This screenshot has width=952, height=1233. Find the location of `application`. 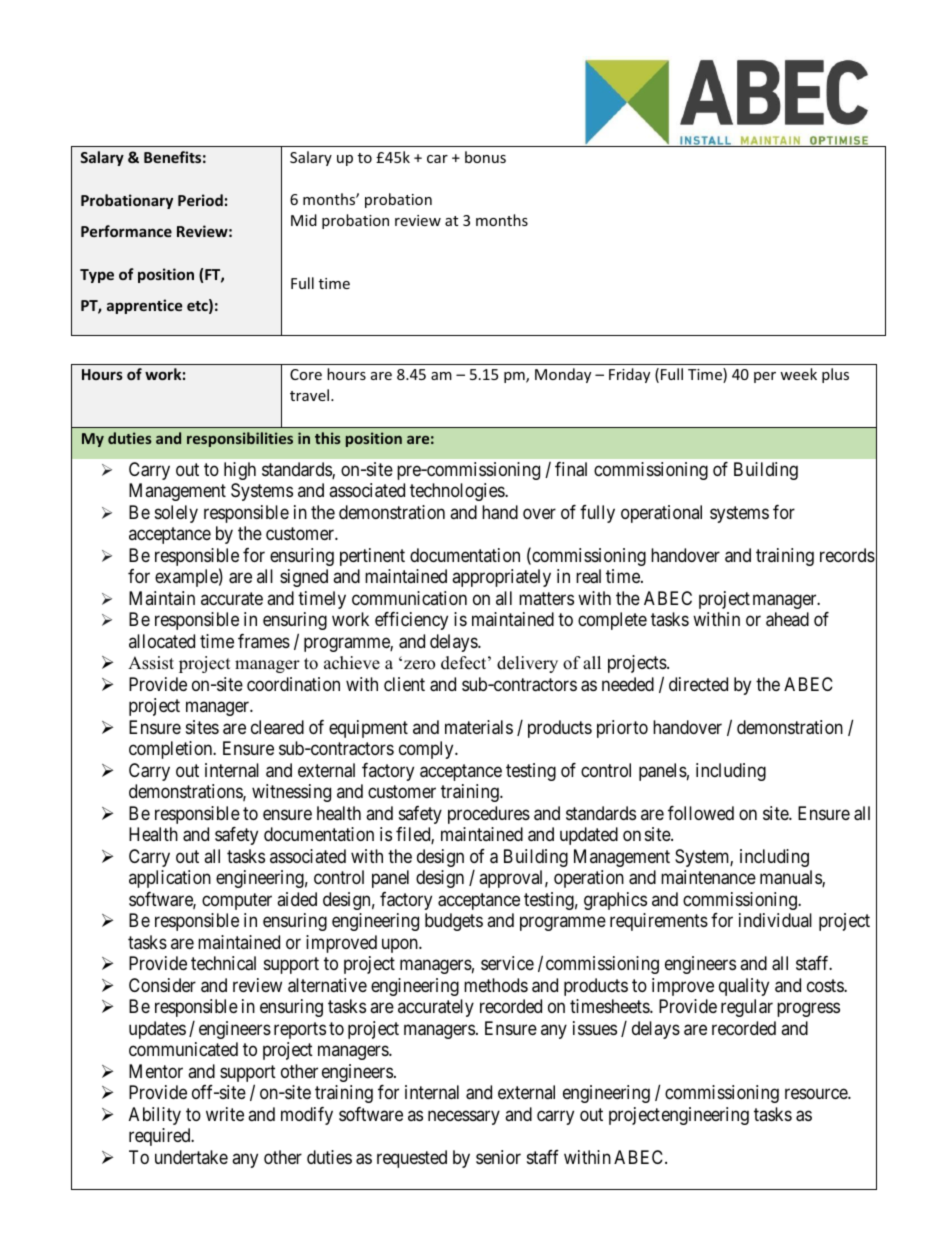

application is located at coordinates (170, 879).
